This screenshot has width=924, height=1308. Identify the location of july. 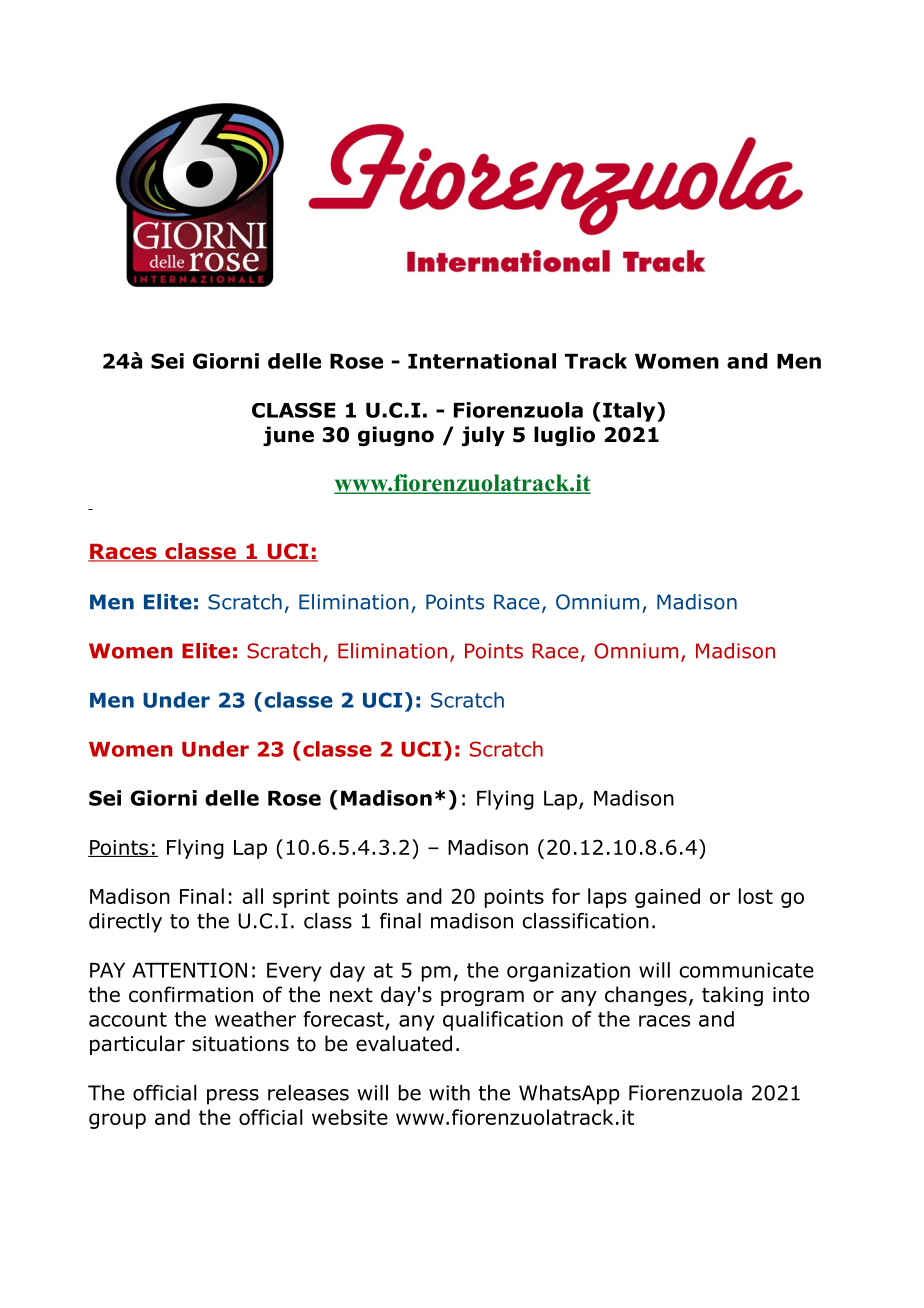
(483, 436).
